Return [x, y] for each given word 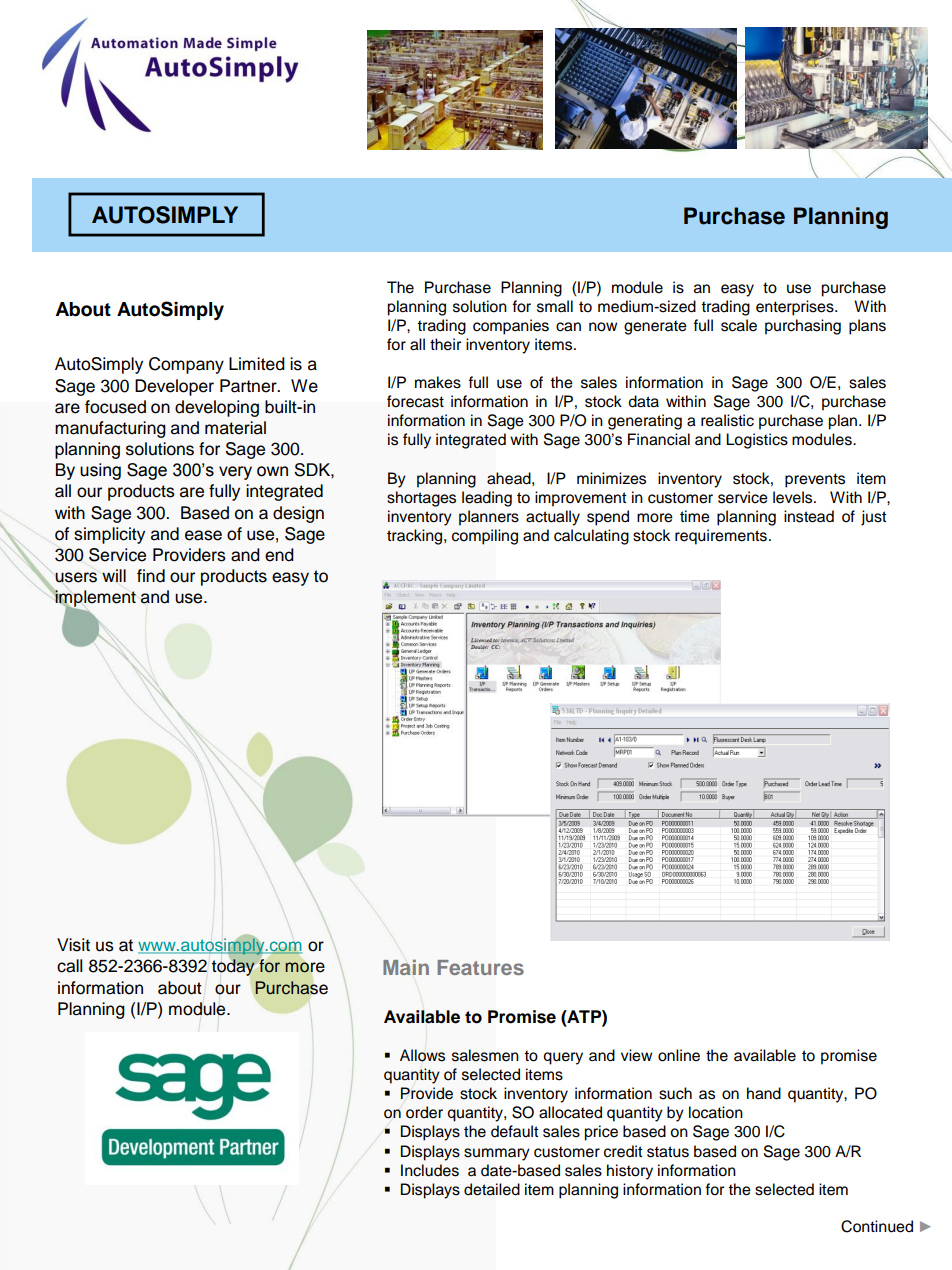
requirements [721, 537]
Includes [430, 1170]
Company [186, 365]
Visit [73, 945]
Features [480, 967]
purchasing [803, 327]
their [445, 344]
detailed [492, 1189]
